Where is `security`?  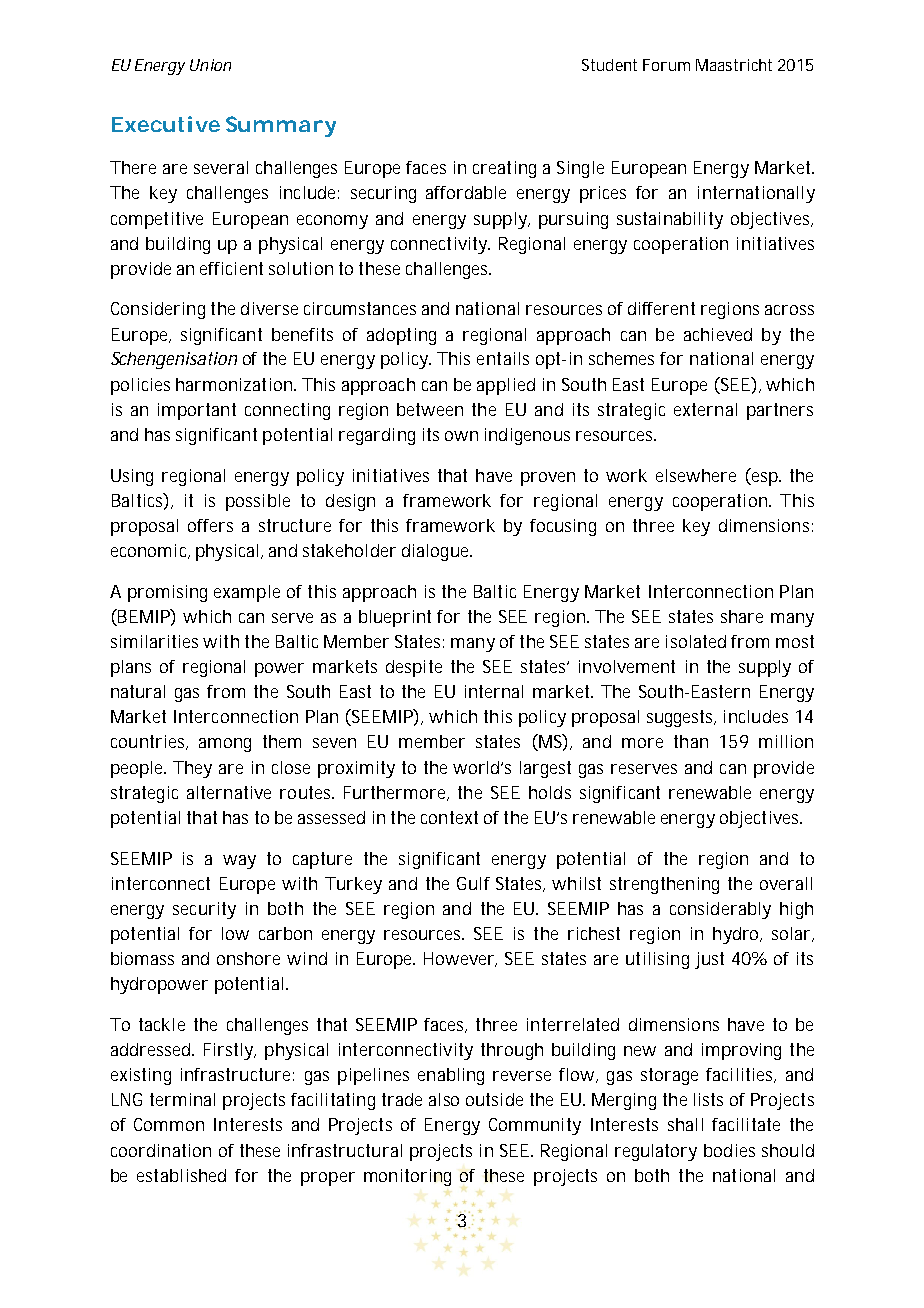
security is located at coordinates (204, 910).
